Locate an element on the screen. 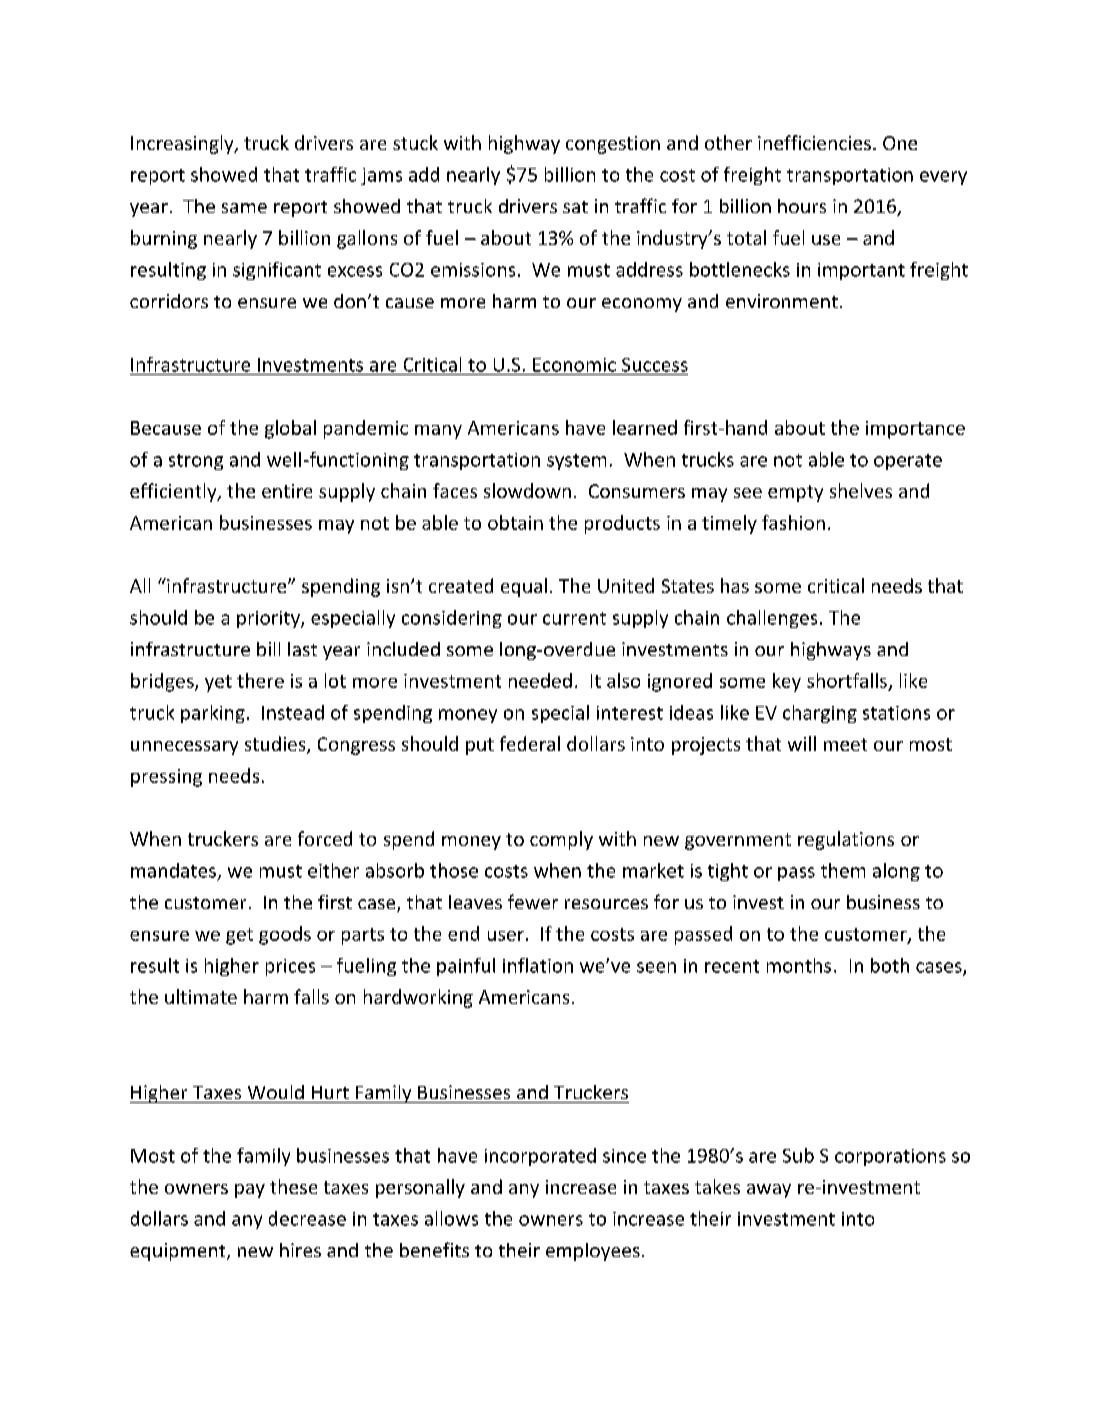  entire is located at coordinates (287, 491).
